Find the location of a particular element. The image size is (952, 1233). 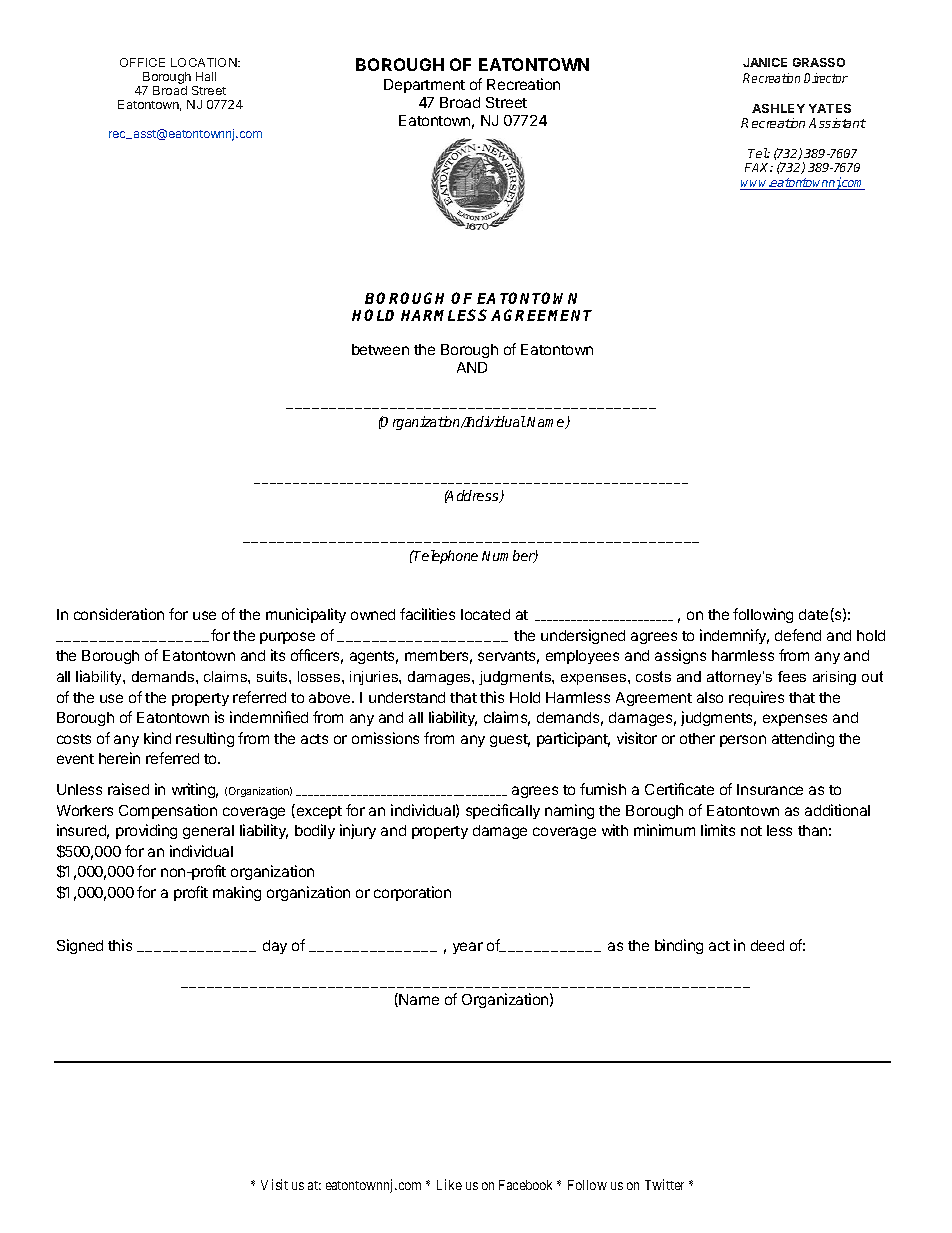

consideration is located at coordinates (119, 614).
